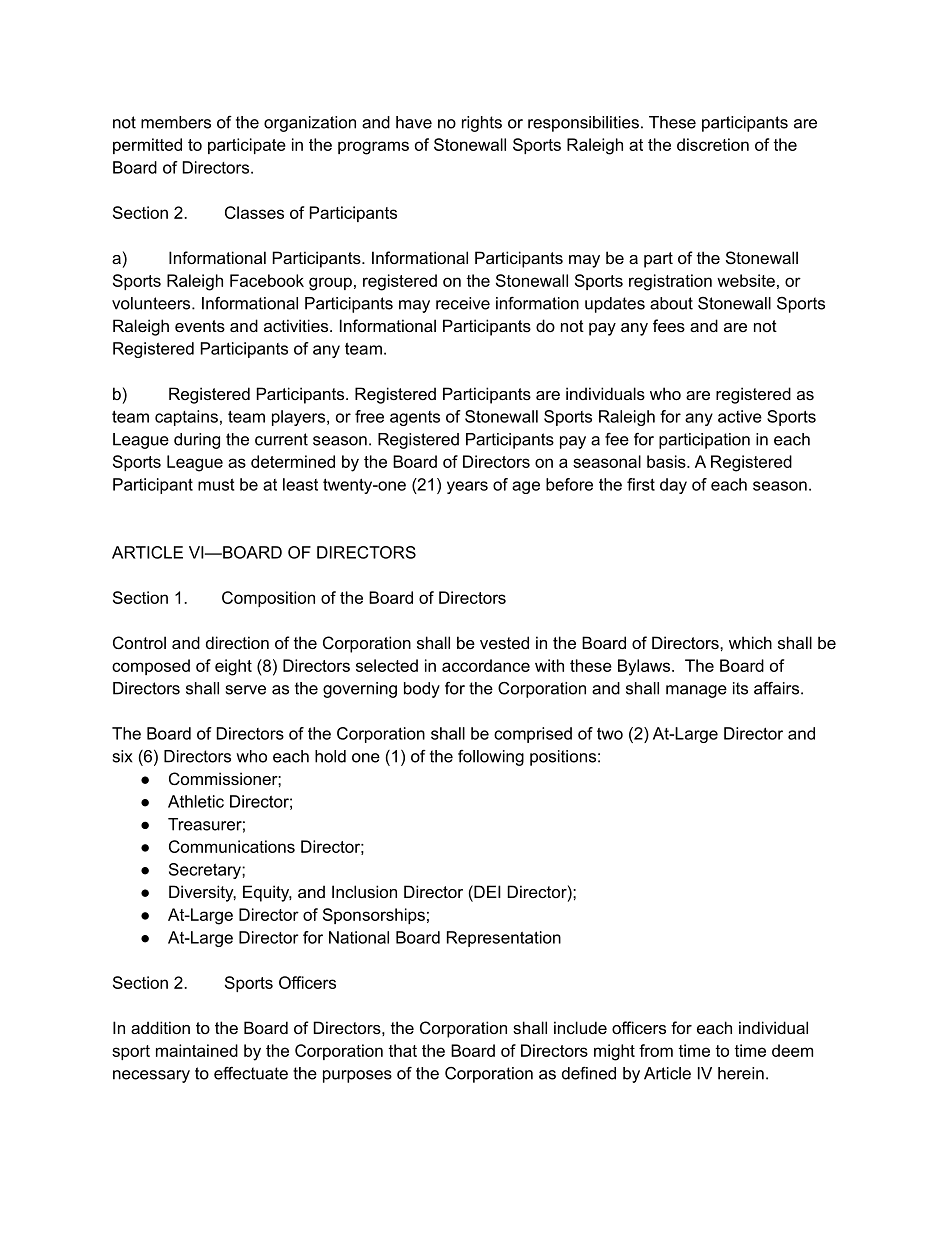  Describe the element at coordinates (196, 801) in the document. I see `Athletic` at that location.
